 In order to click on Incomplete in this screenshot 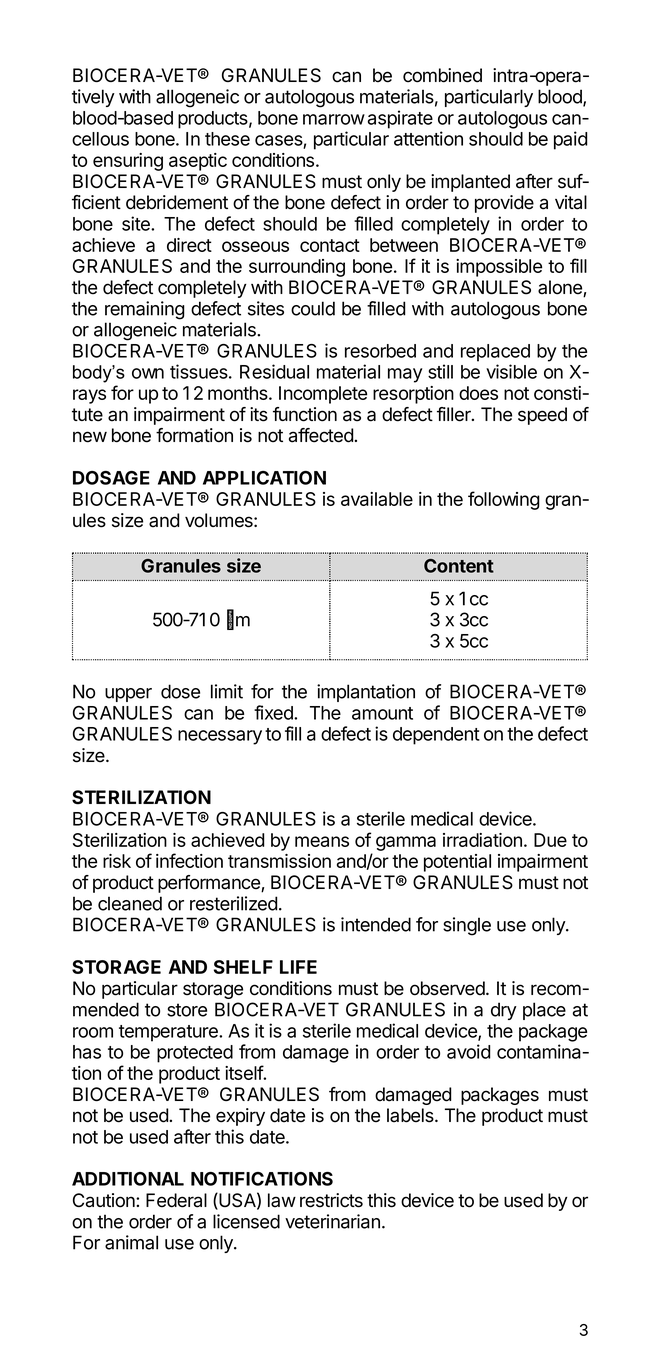, I will do `click(323, 395)`.
